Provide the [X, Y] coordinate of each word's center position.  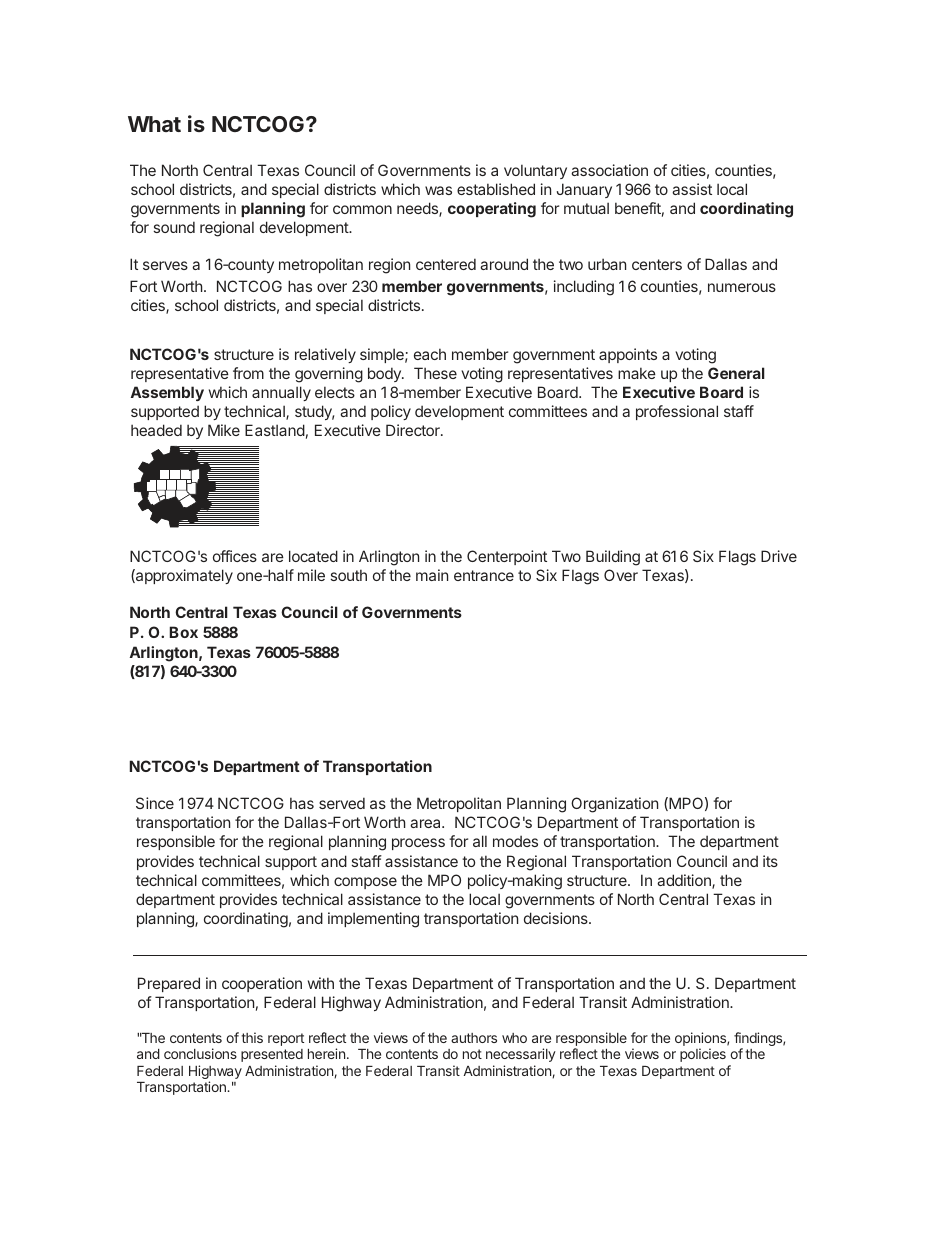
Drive [779, 556]
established [496, 189]
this [252, 1037]
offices [235, 556]
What [154, 124]
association [609, 170]
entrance [484, 575]
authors [474, 1038]
